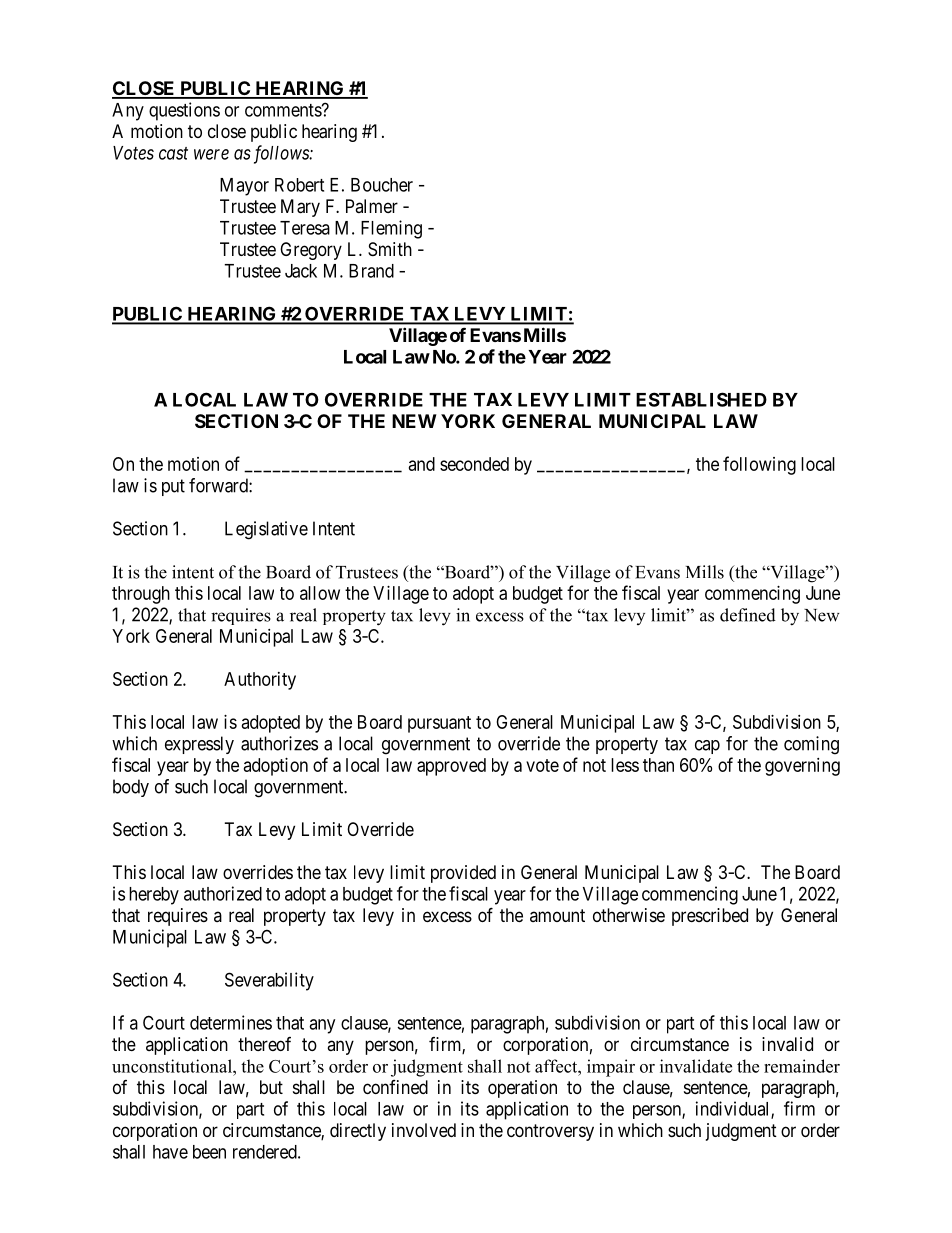 The width and height of the document is (952, 1233). What do you see at coordinates (734, 1109) in the document?
I see `individual` at bounding box center [734, 1109].
